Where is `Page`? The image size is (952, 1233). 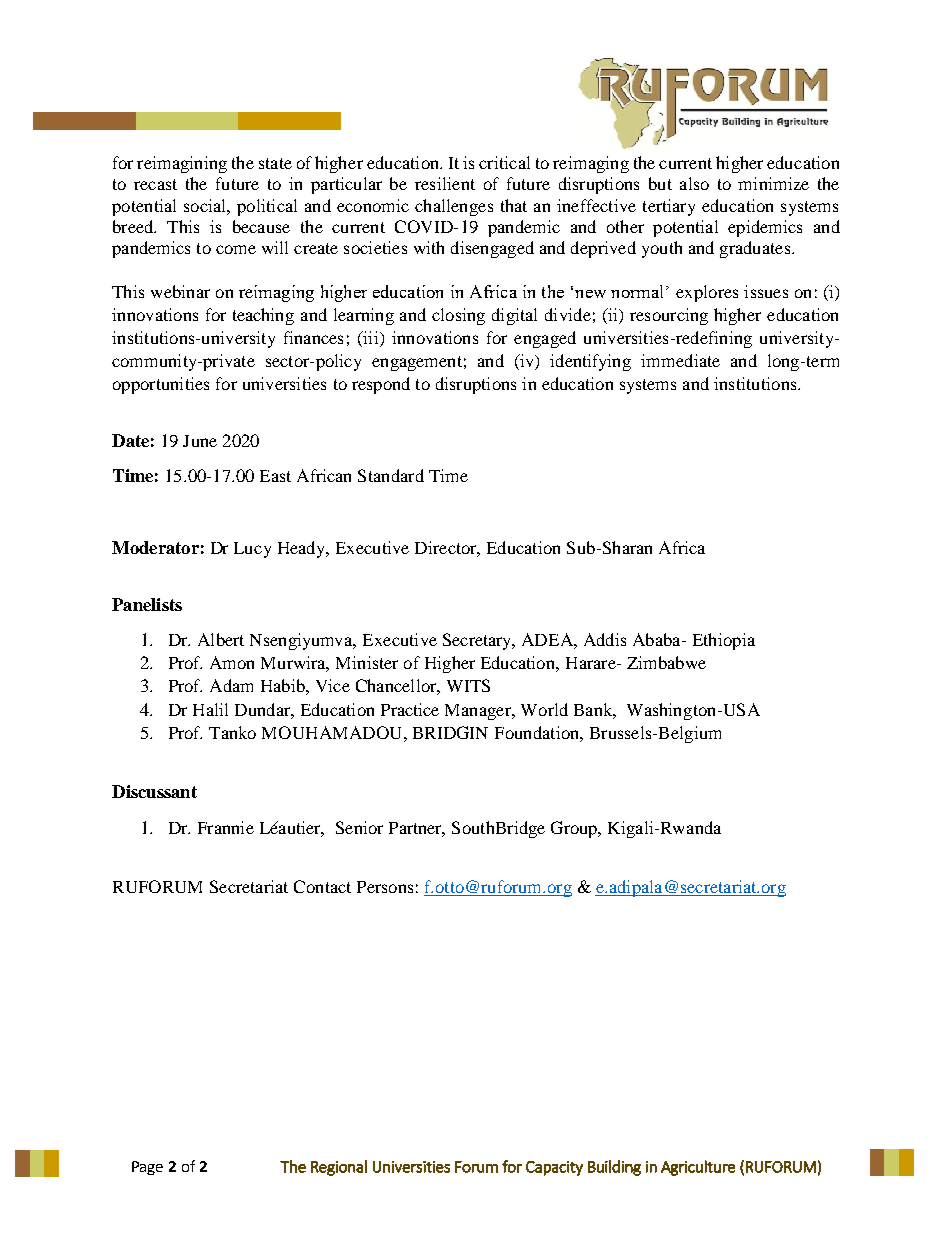
Page is located at coordinates (147, 1168).
